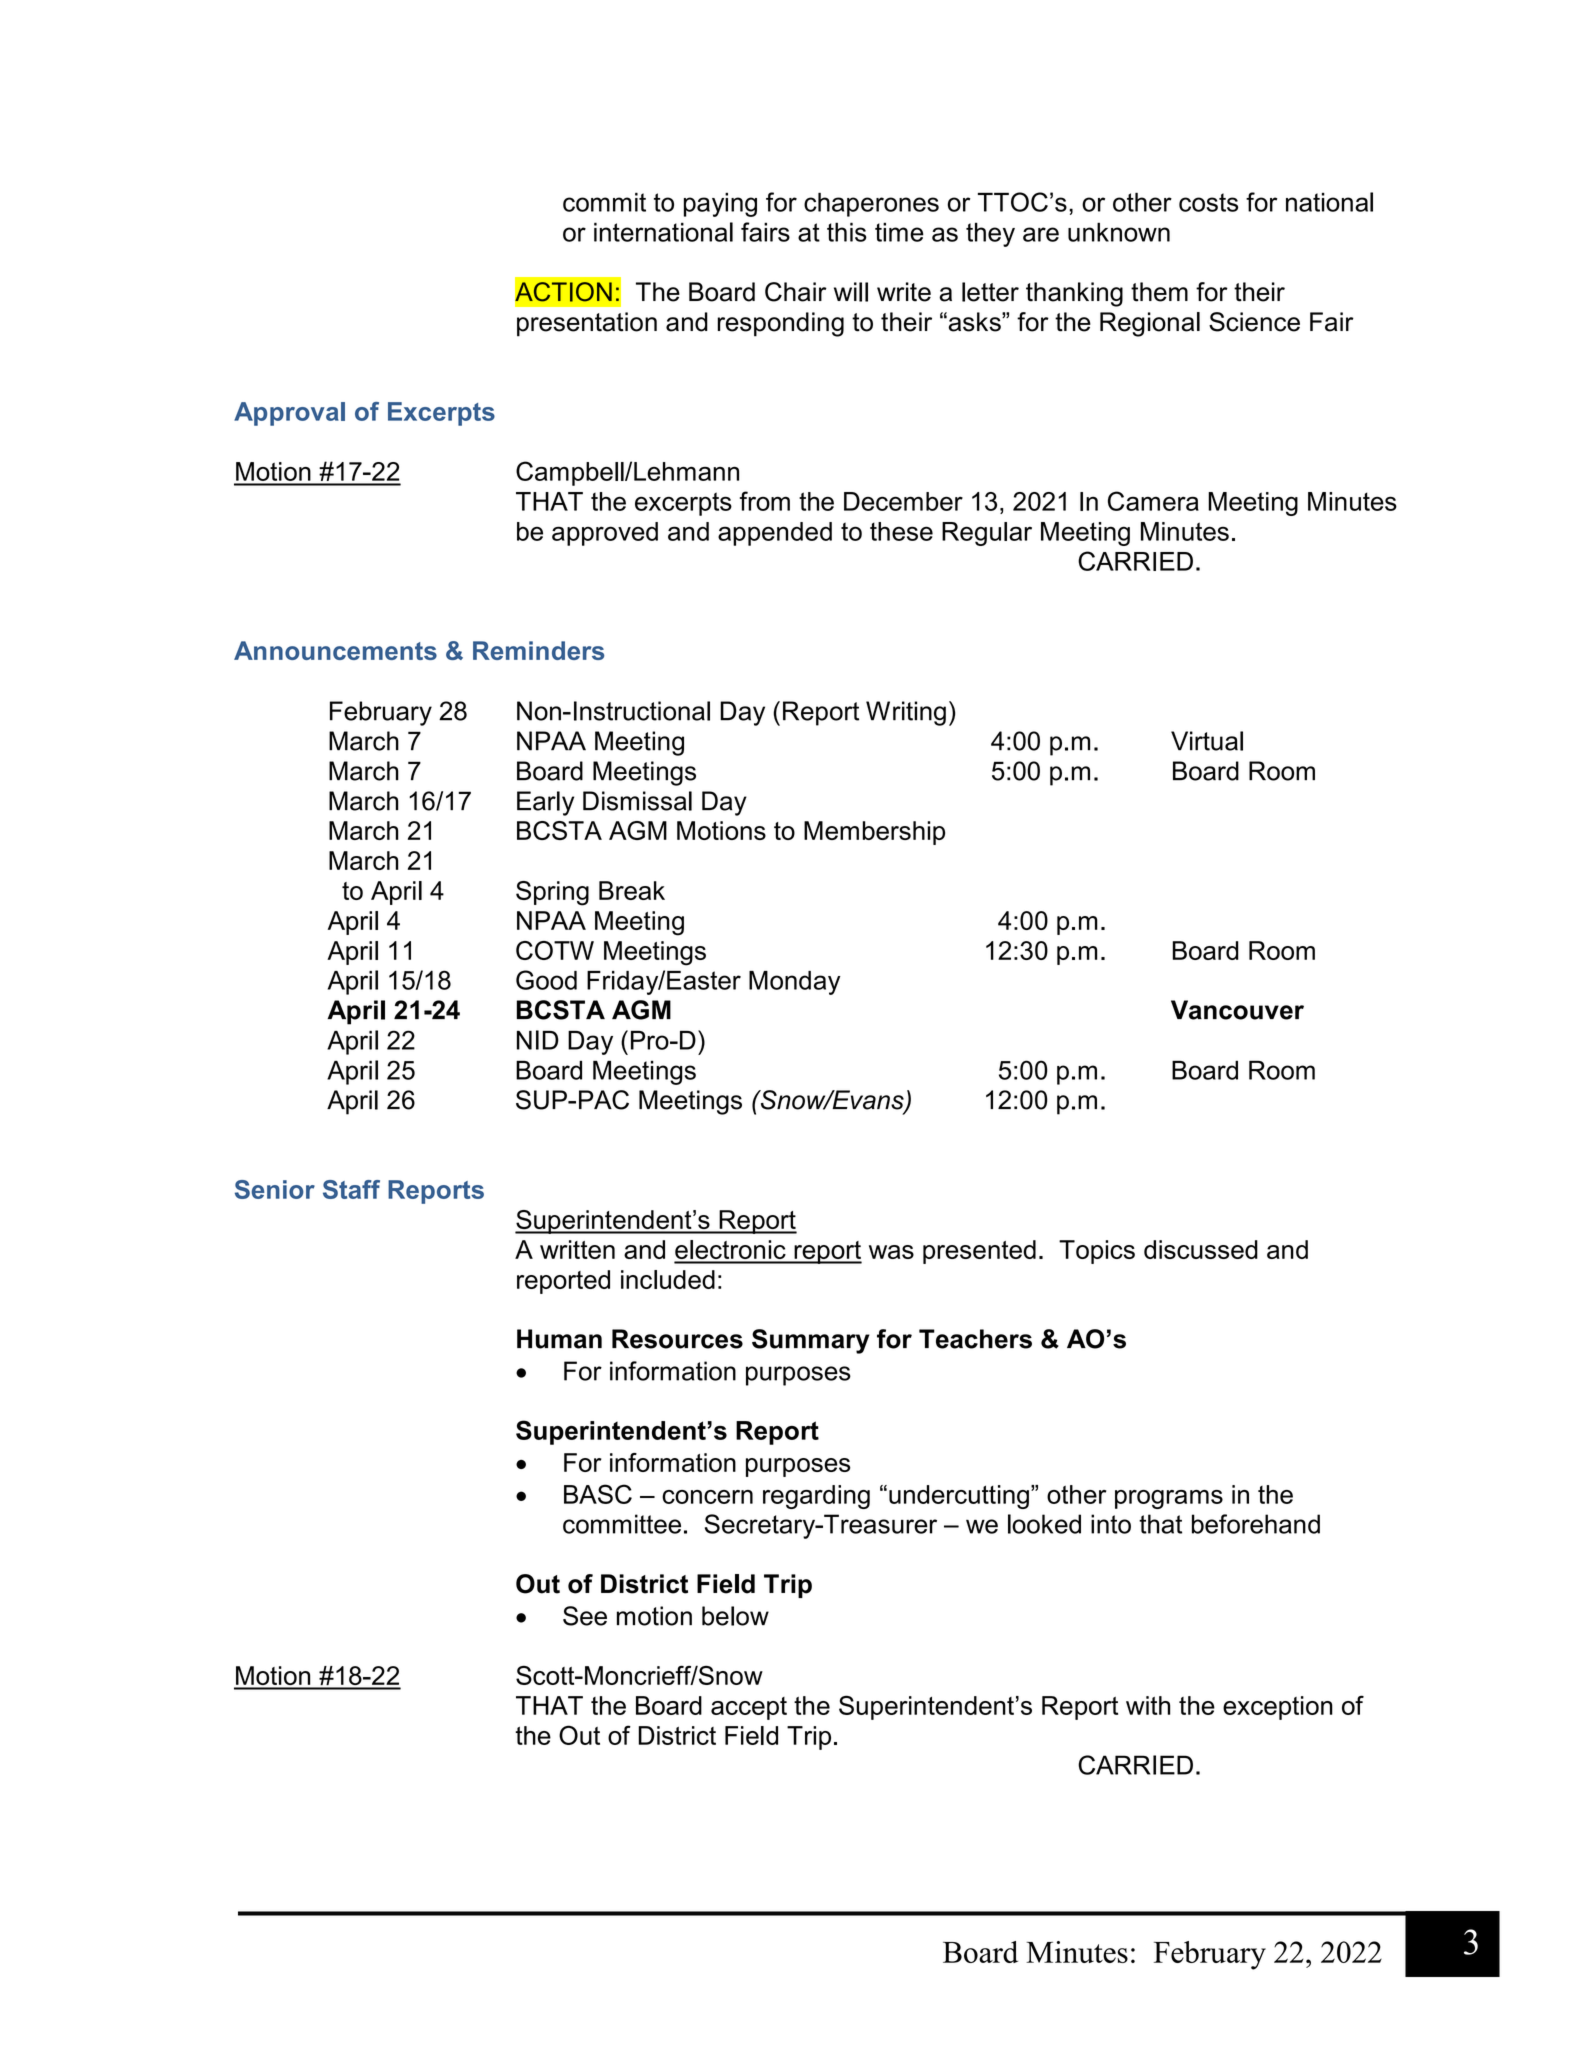  I want to click on Staff, so click(351, 1189).
